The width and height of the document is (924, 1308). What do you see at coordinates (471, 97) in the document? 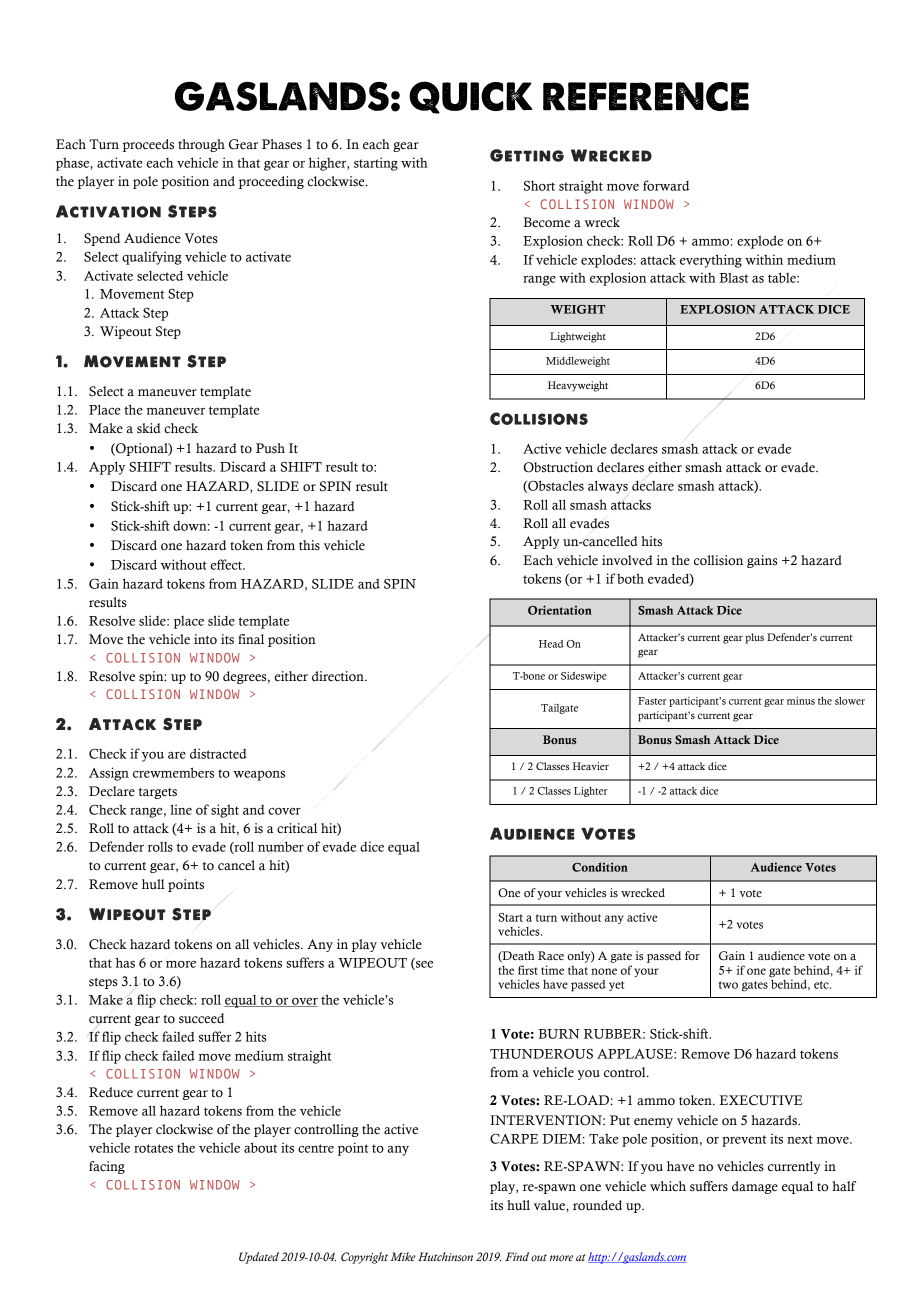
I see `QUICK` at bounding box center [471, 97].
